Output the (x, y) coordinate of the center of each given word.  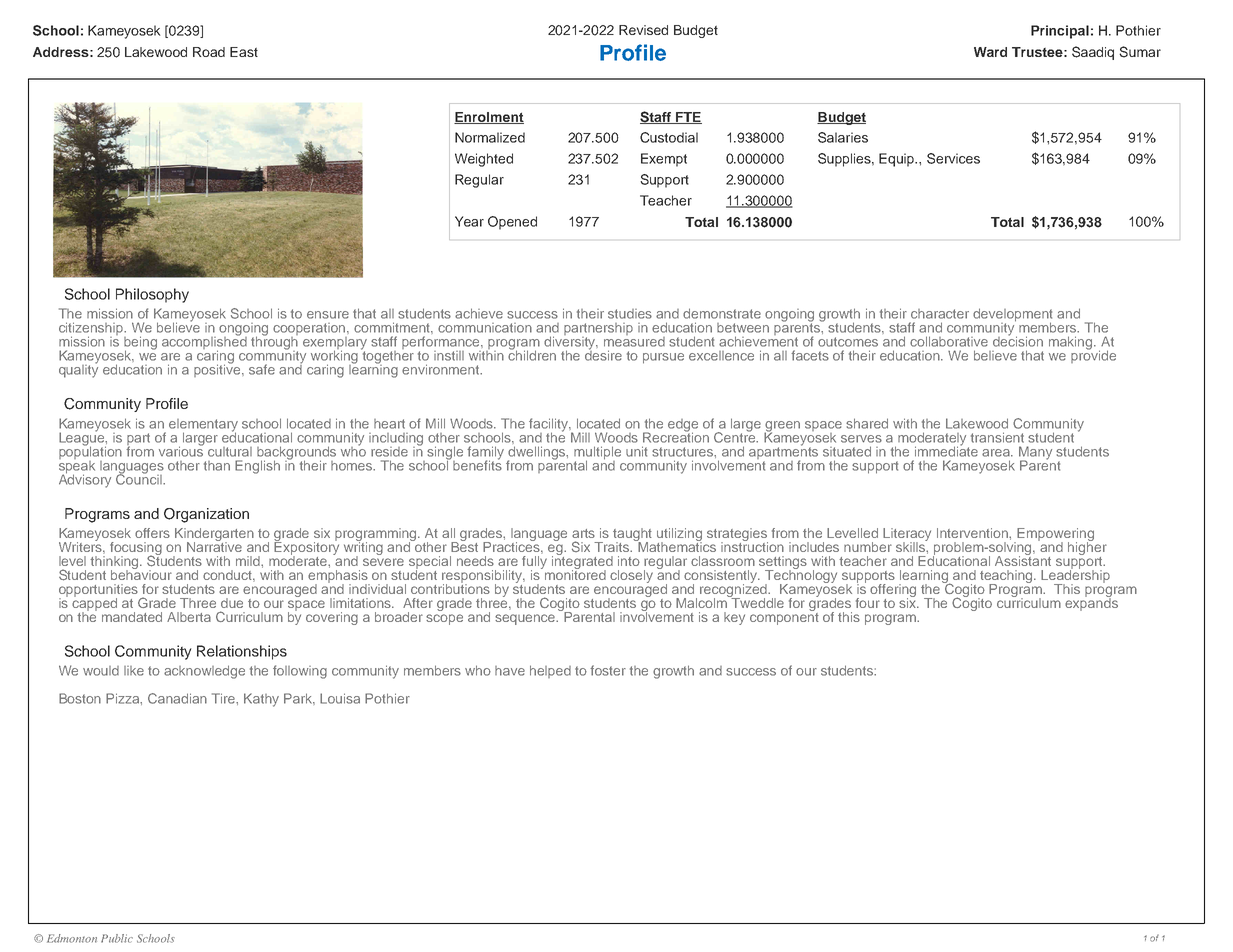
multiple (597, 454)
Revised (643, 30)
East (244, 52)
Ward (990, 52)
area (997, 453)
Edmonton (72, 938)
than (217, 466)
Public (117, 938)
